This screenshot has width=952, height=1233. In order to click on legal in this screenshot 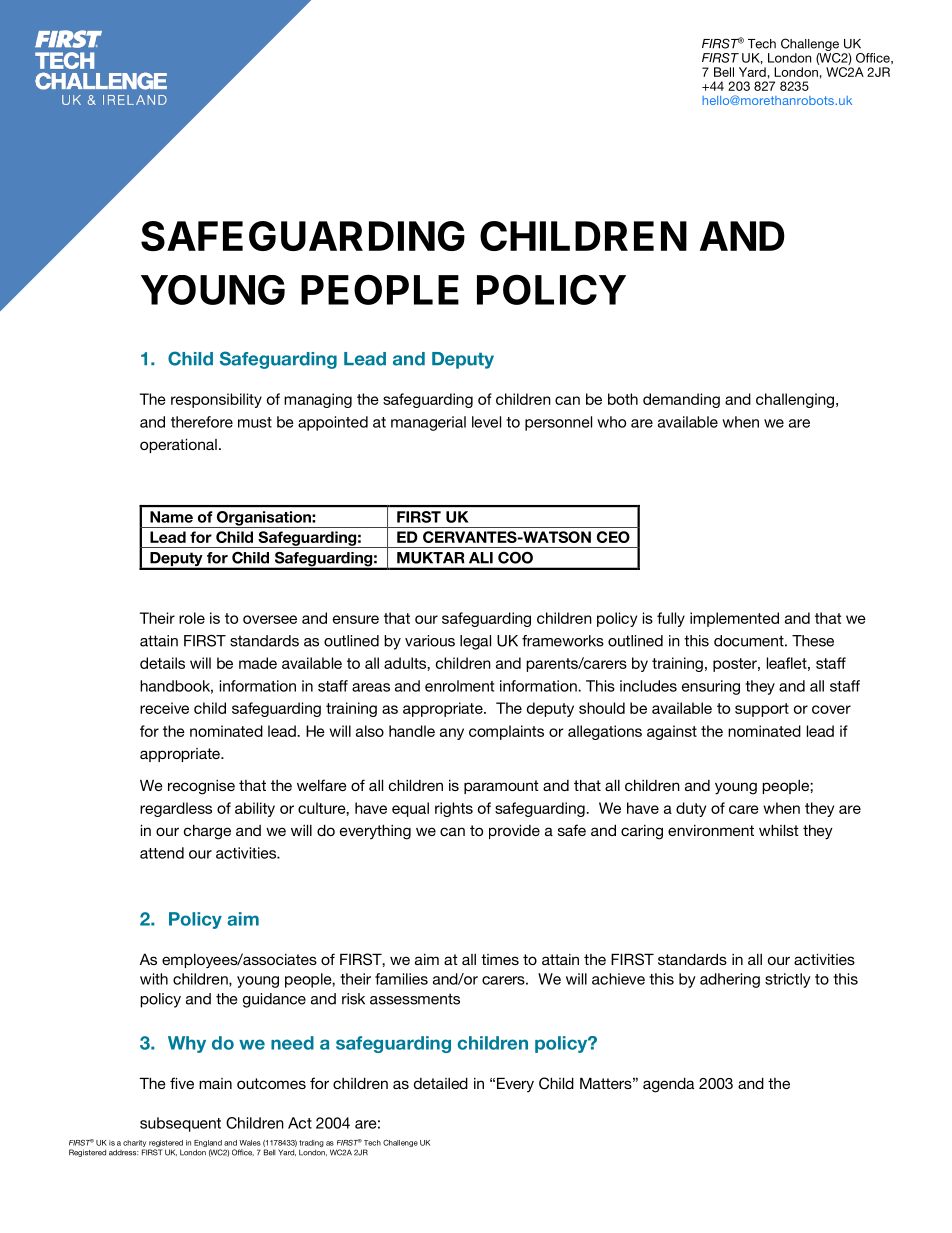, I will do `click(475, 642)`.
